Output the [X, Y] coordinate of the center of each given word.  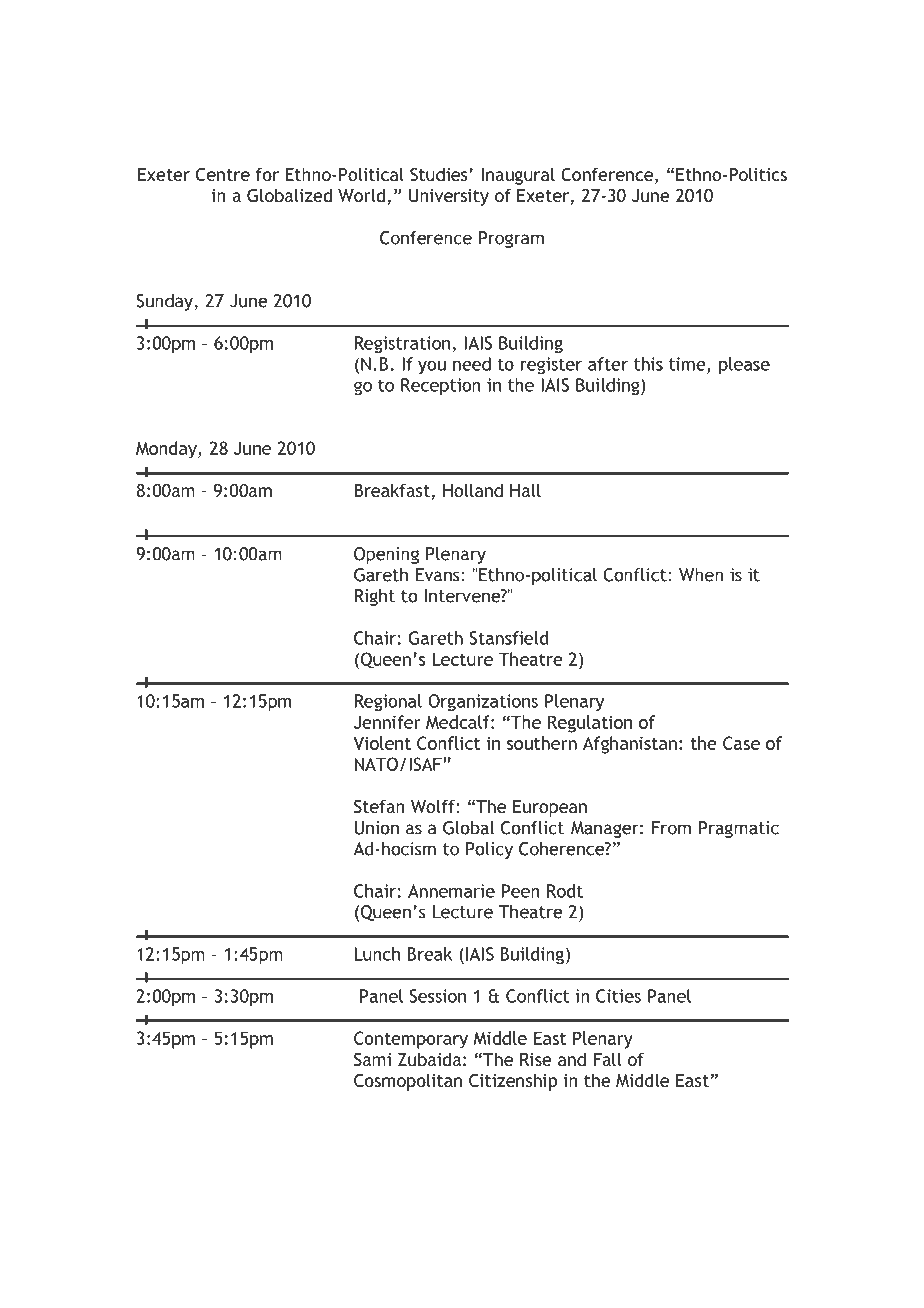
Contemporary [411, 1040]
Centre [223, 175]
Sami [372, 1060]
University [449, 197]
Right [375, 597]
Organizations [483, 703]
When [701, 575]
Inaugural [518, 176]
